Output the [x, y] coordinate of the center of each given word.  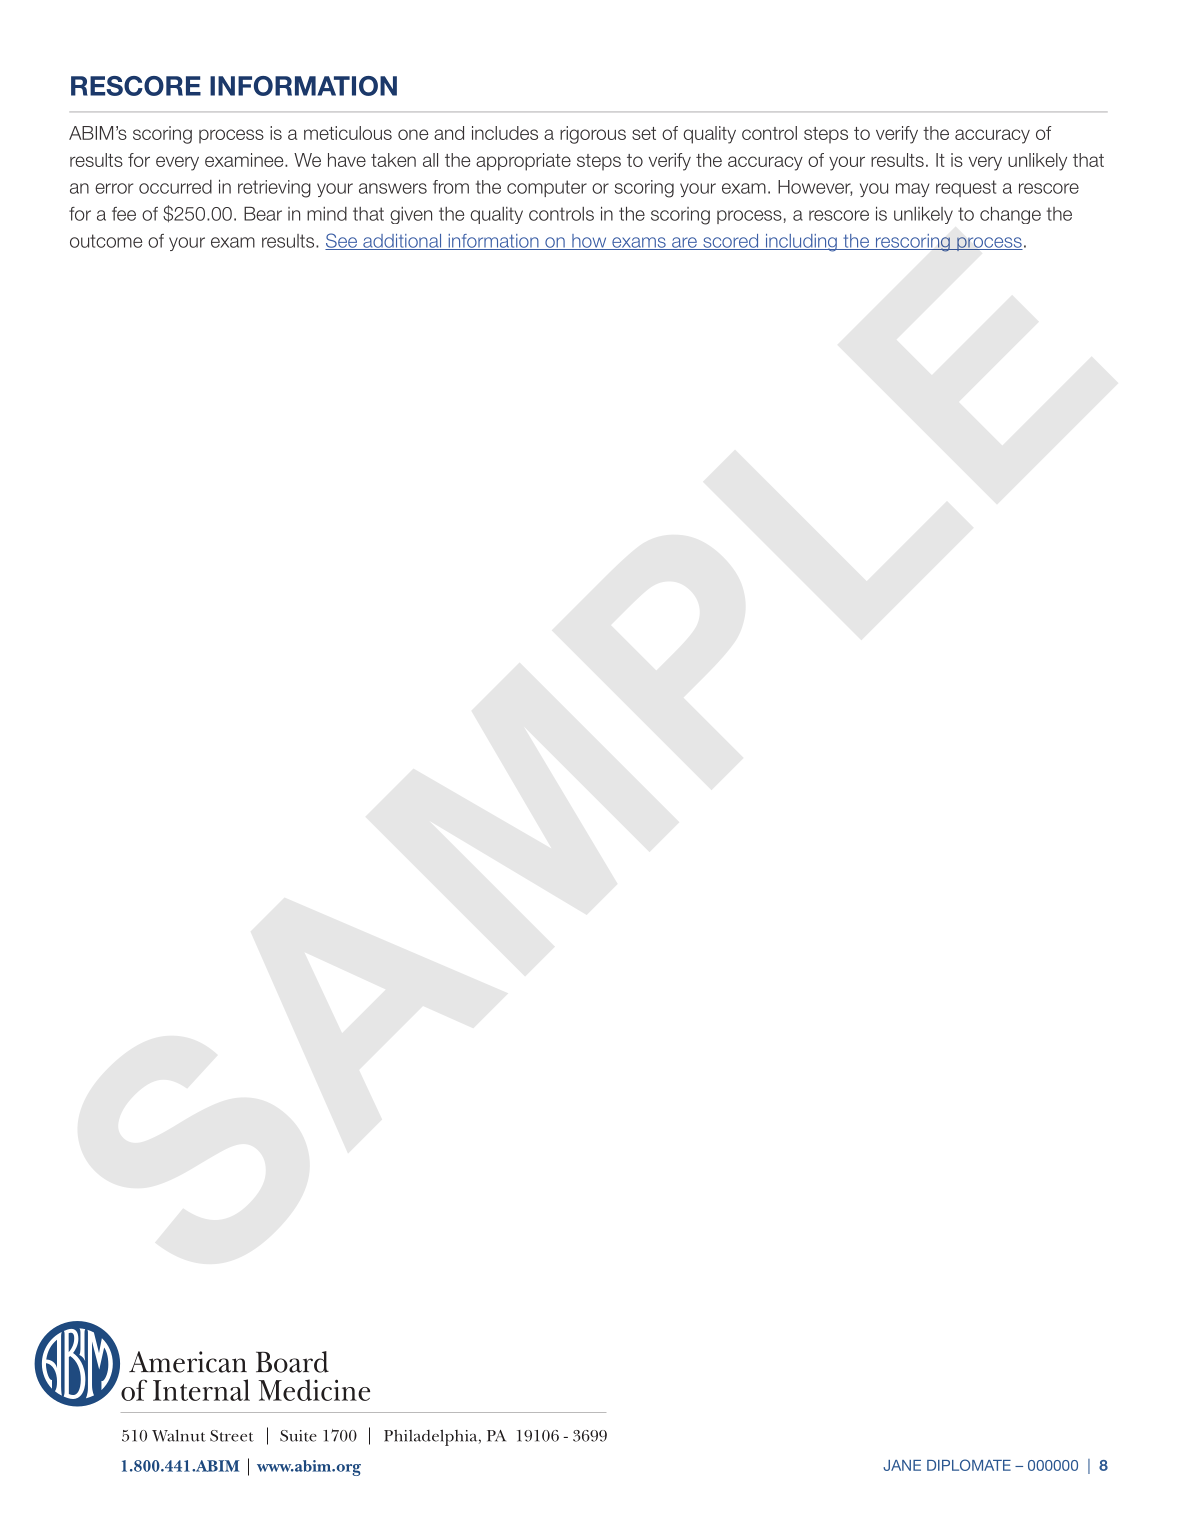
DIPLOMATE [969, 1465]
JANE [902, 1465]
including [801, 243]
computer [547, 188]
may [913, 190]
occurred [175, 187]
